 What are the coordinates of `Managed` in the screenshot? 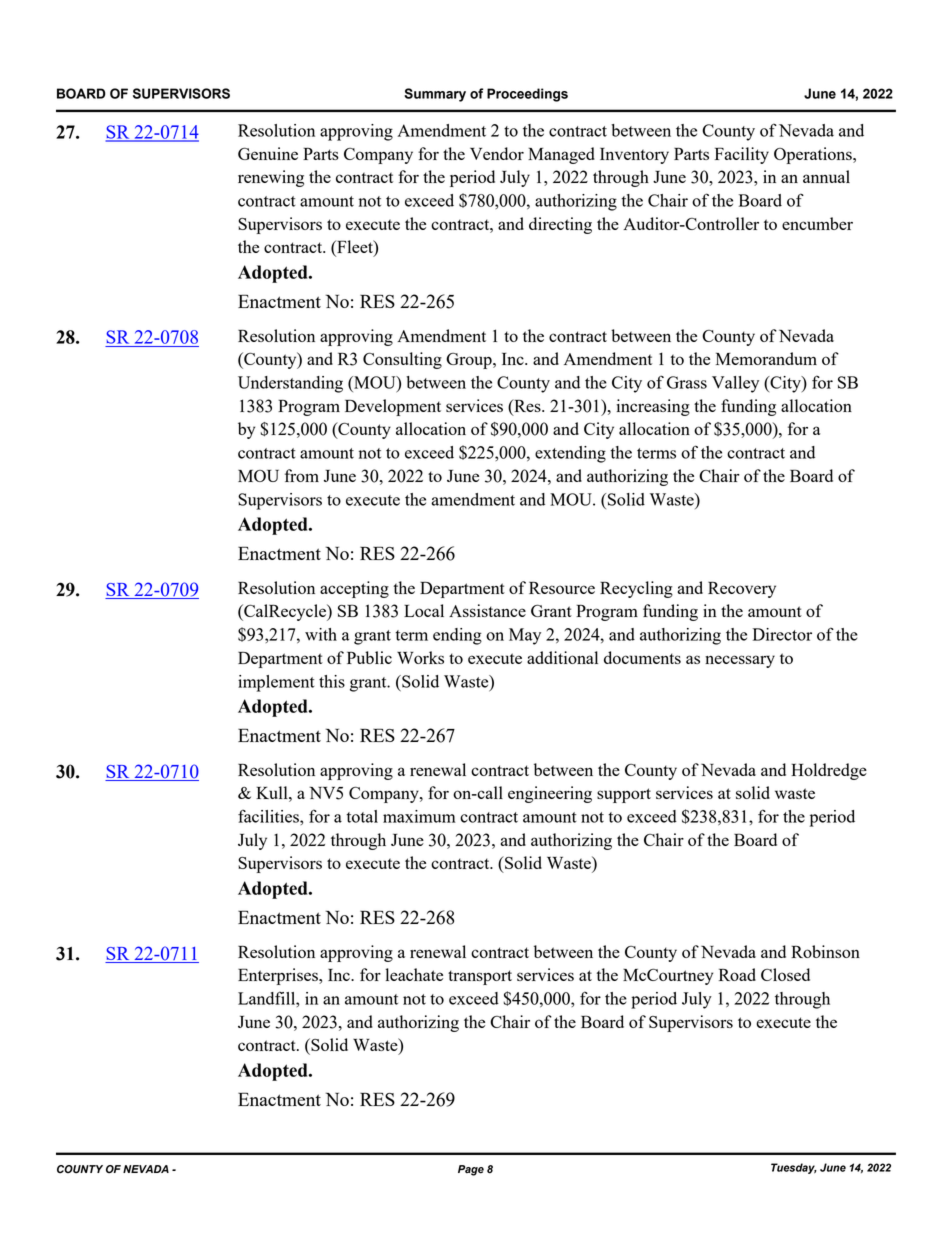 It's located at (561, 155).
